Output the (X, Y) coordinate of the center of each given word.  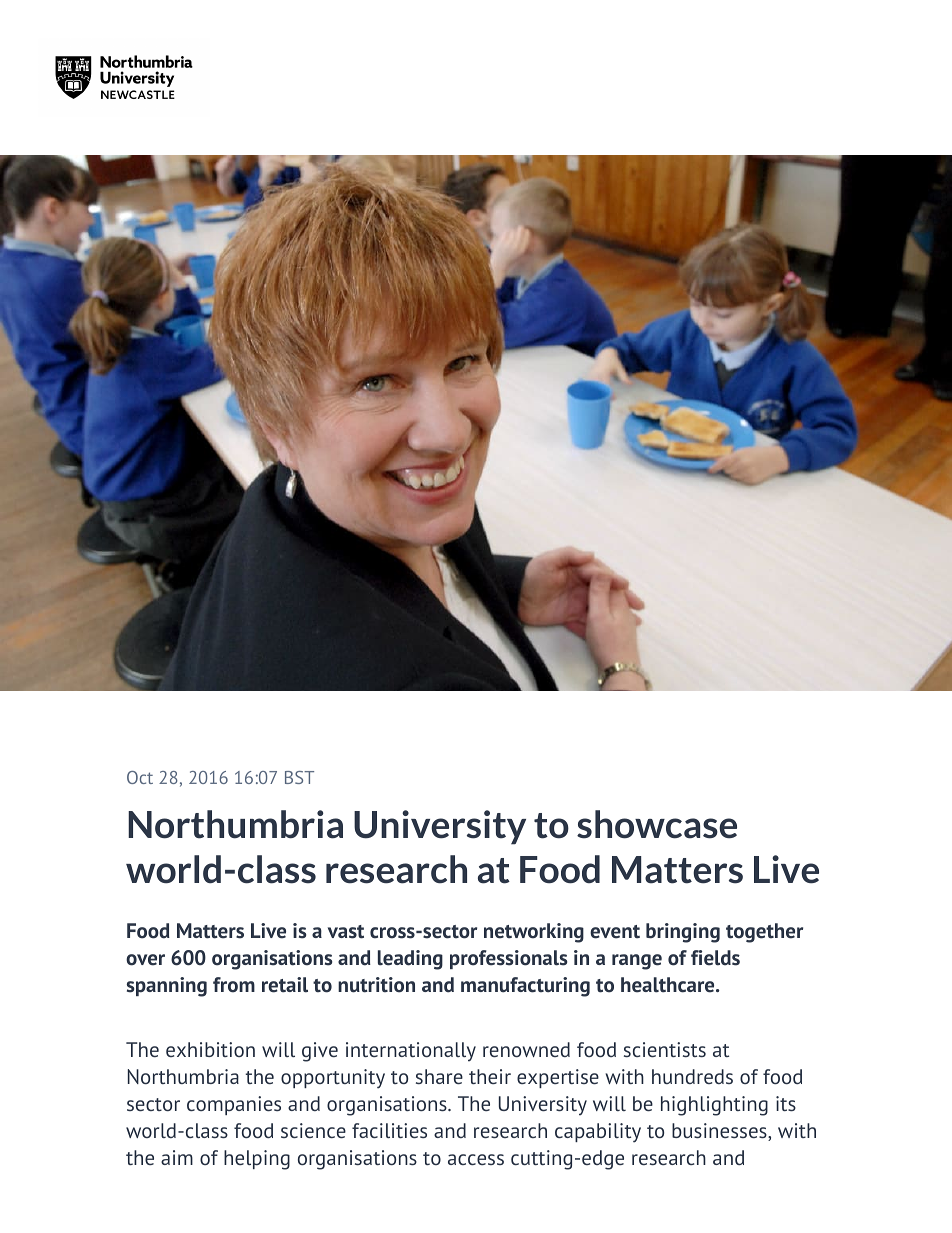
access (476, 1159)
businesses (720, 1132)
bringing (683, 933)
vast (346, 932)
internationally (411, 1052)
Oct (140, 777)
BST (299, 777)
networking (534, 933)
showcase (657, 824)
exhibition (210, 1049)
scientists (665, 1049)
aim (177, 1157)
